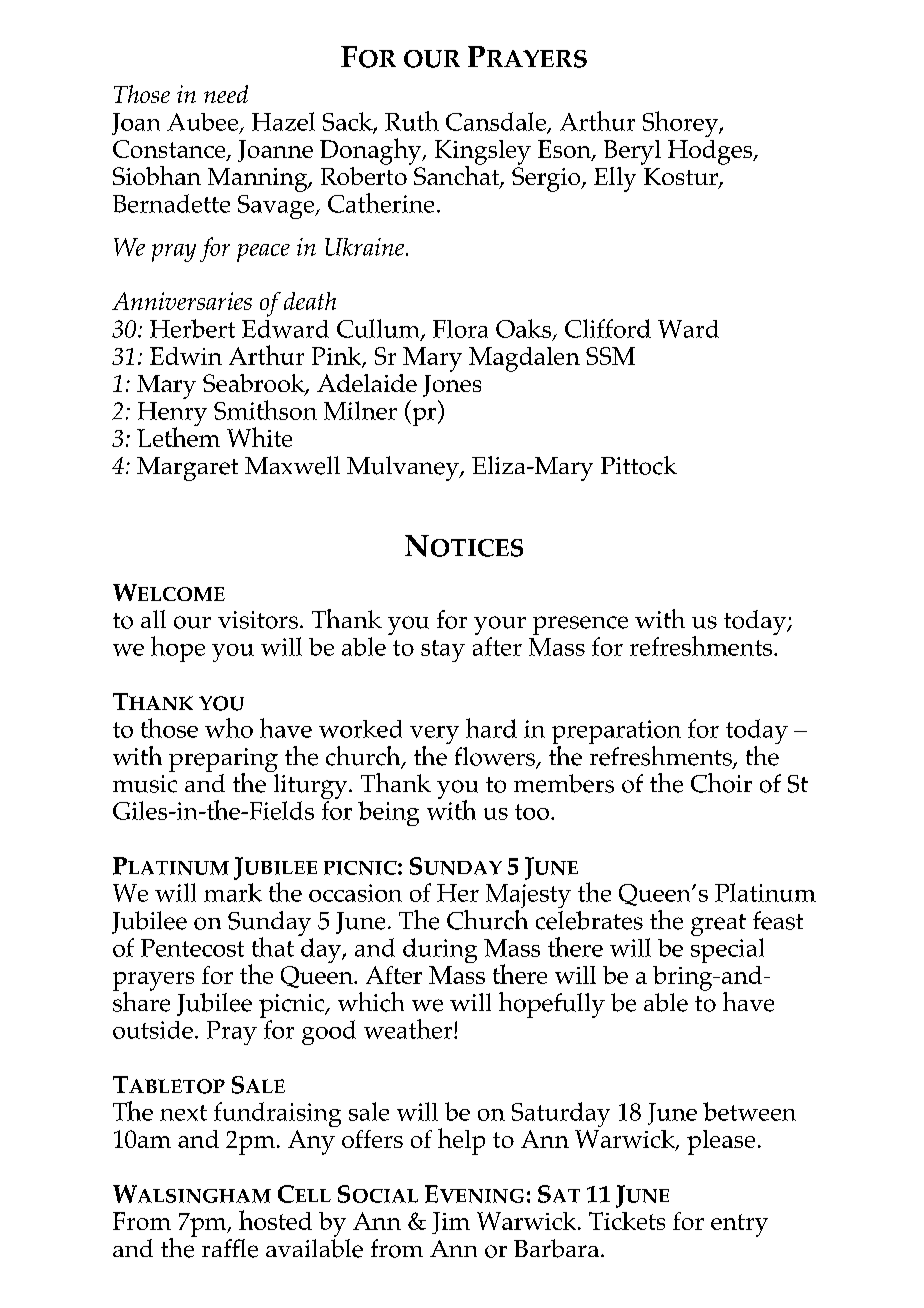 This screenshot has height=1308, width=924. I want to click on mark, so click(233, 892).
